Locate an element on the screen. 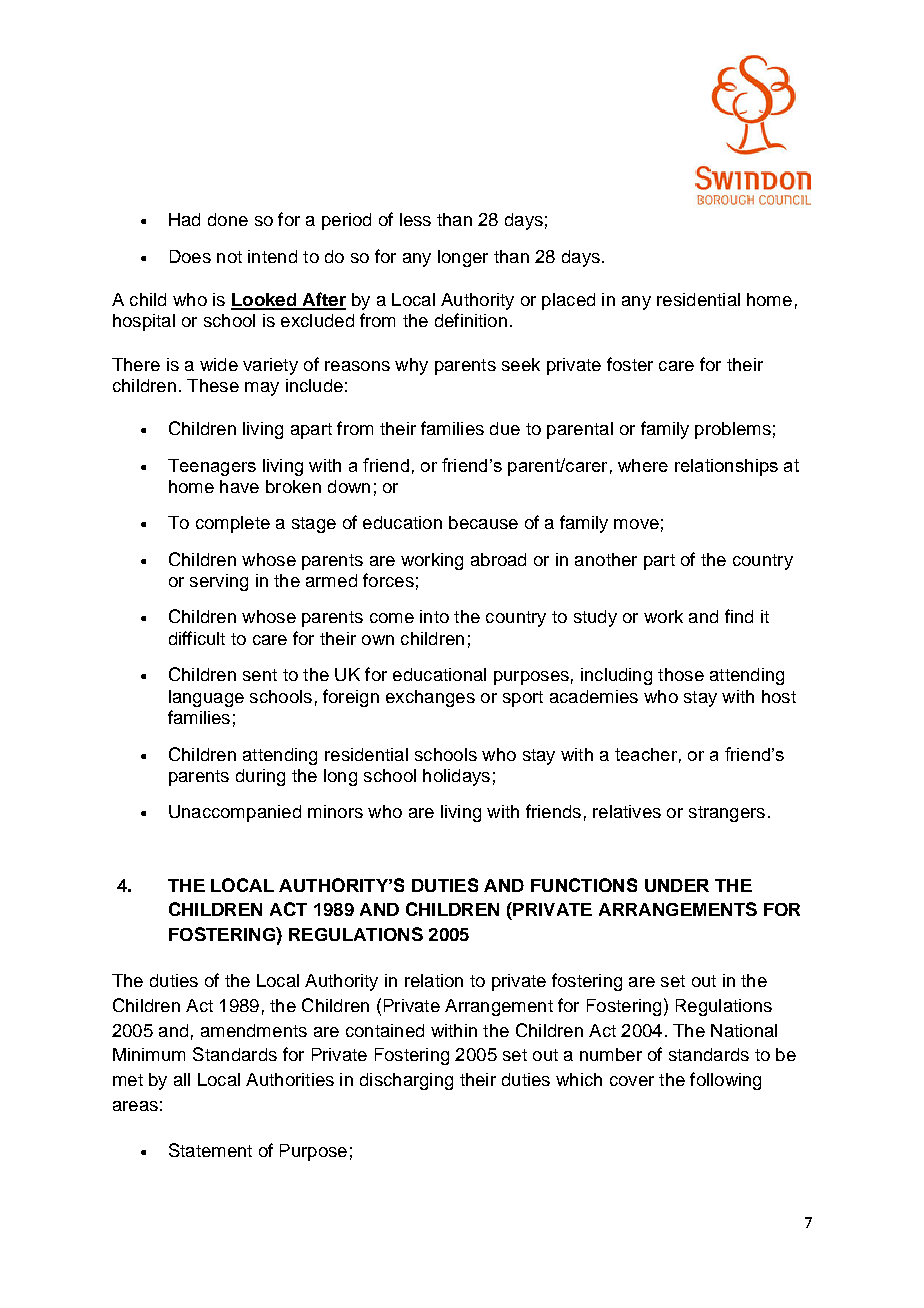  Statement is located at coordinates (210, 1150).
